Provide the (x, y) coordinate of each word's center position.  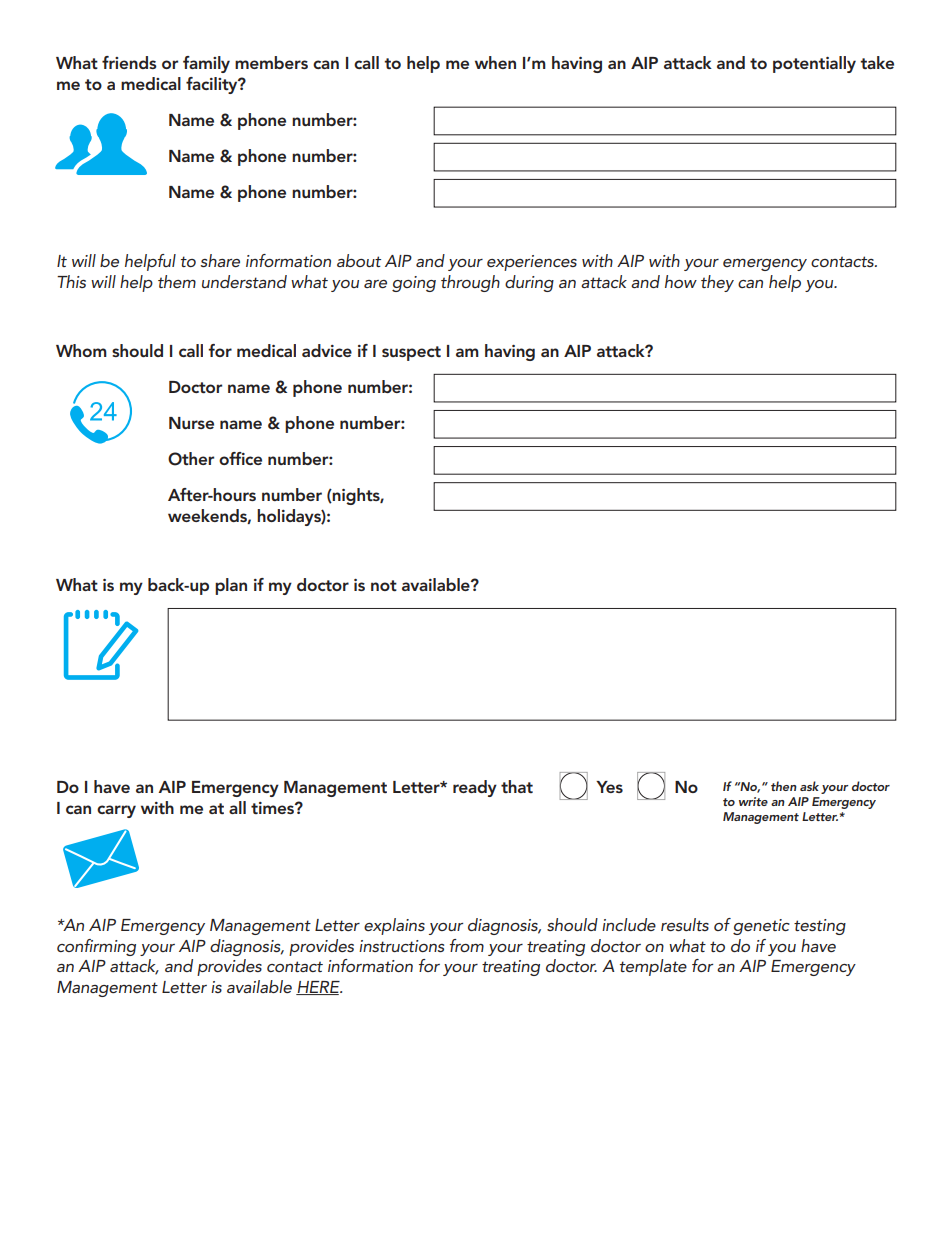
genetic (761, 927)
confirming (96, 947)
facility (213, 85)
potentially (814, 64)
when (495, 62)
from (467, 945)
